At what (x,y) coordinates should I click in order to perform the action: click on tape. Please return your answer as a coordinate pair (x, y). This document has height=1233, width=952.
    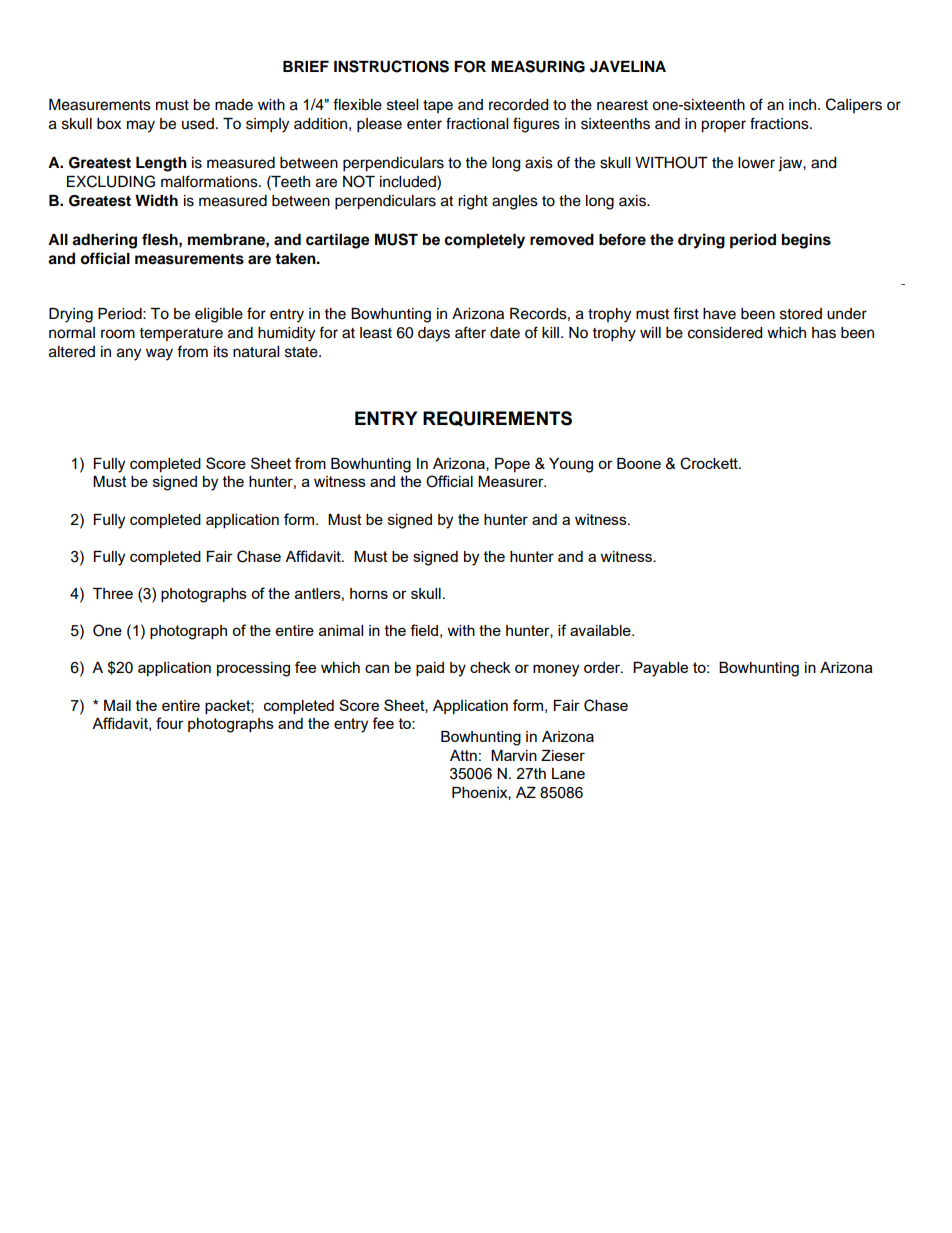
    Looking at the image, I should click on (438, 106).
